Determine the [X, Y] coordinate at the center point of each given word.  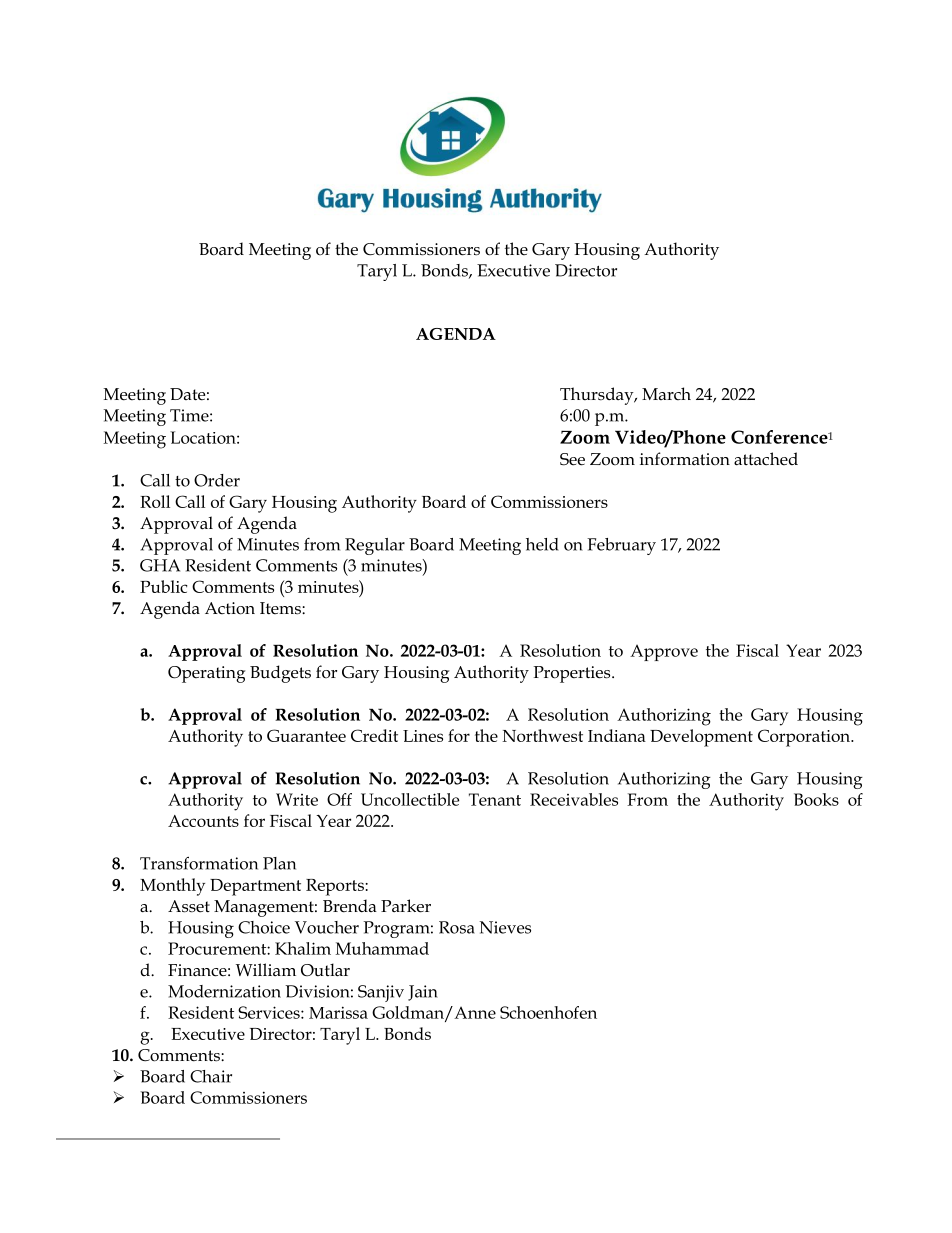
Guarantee [306, 735]
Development [701, 738]
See [572, 459]
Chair [211, 1076]
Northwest [542, 735]
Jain [423, 993]
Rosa [457, 927]
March [666, 393]
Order [217, 480]
